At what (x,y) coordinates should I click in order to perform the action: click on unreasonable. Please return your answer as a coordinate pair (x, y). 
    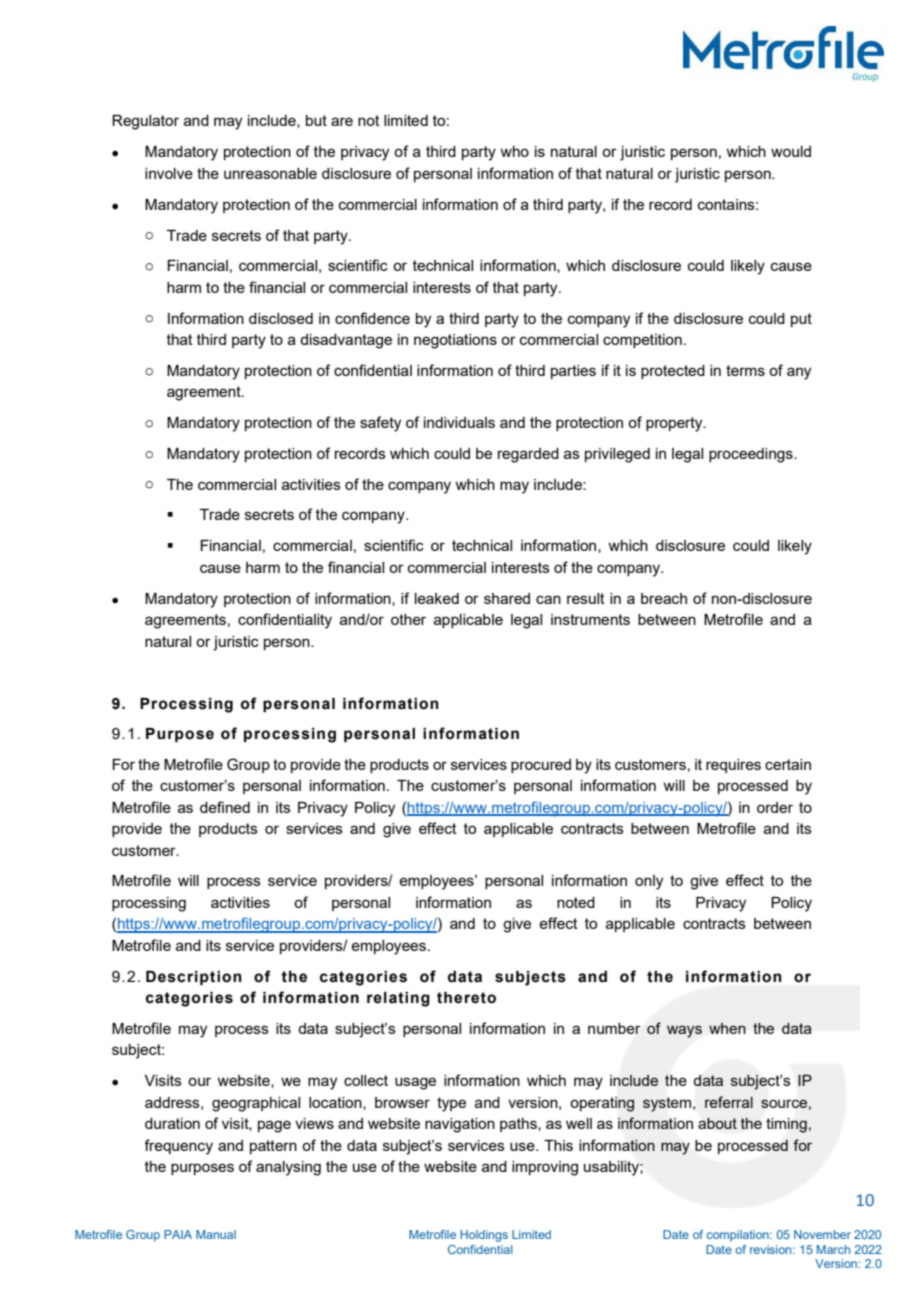
    Looking at the image, I should click on (270, 173).
